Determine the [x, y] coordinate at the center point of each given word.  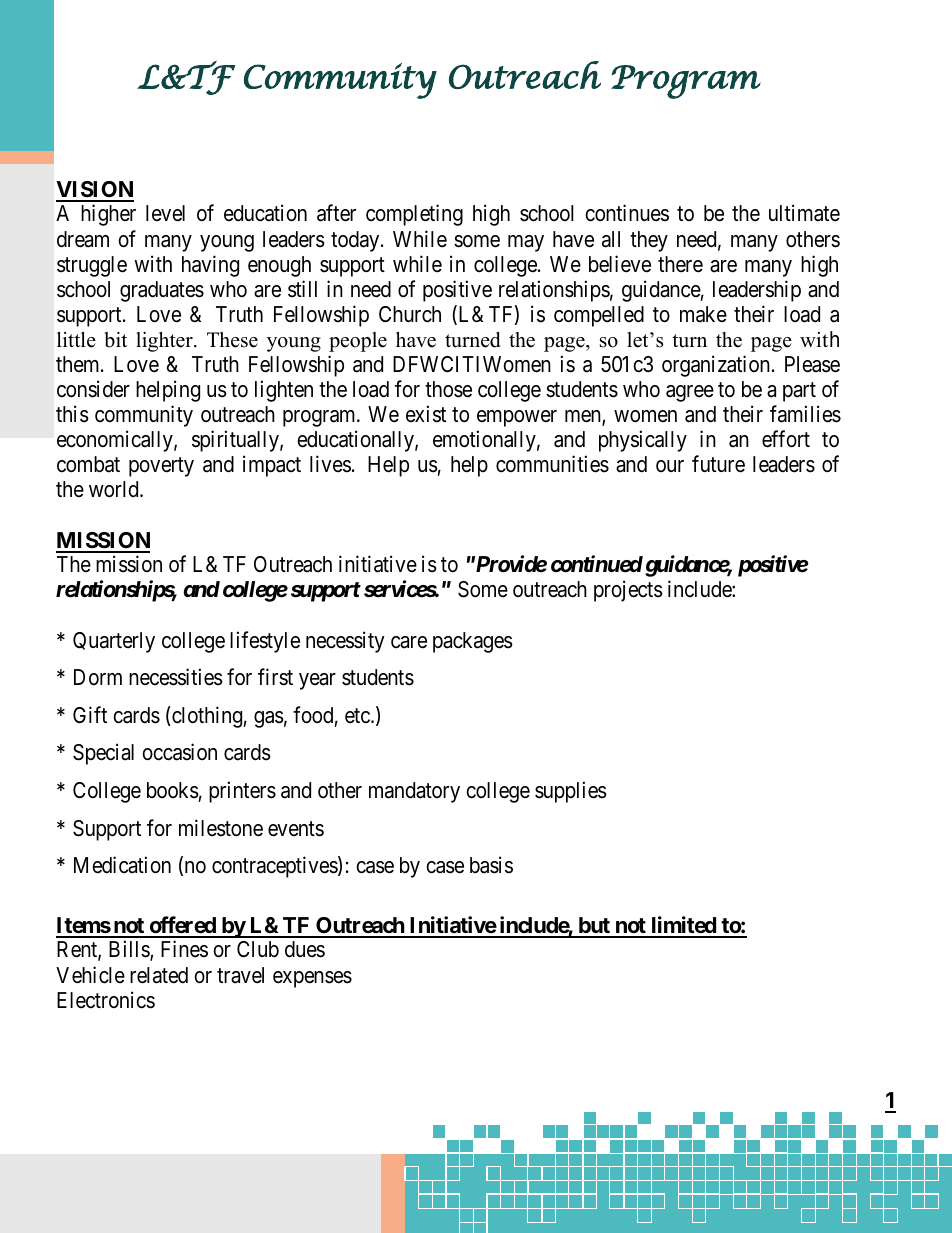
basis [491, 865]
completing [414, 215]
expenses [312, 979]
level [165, 213]
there [680, 264]
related [159, 975]
